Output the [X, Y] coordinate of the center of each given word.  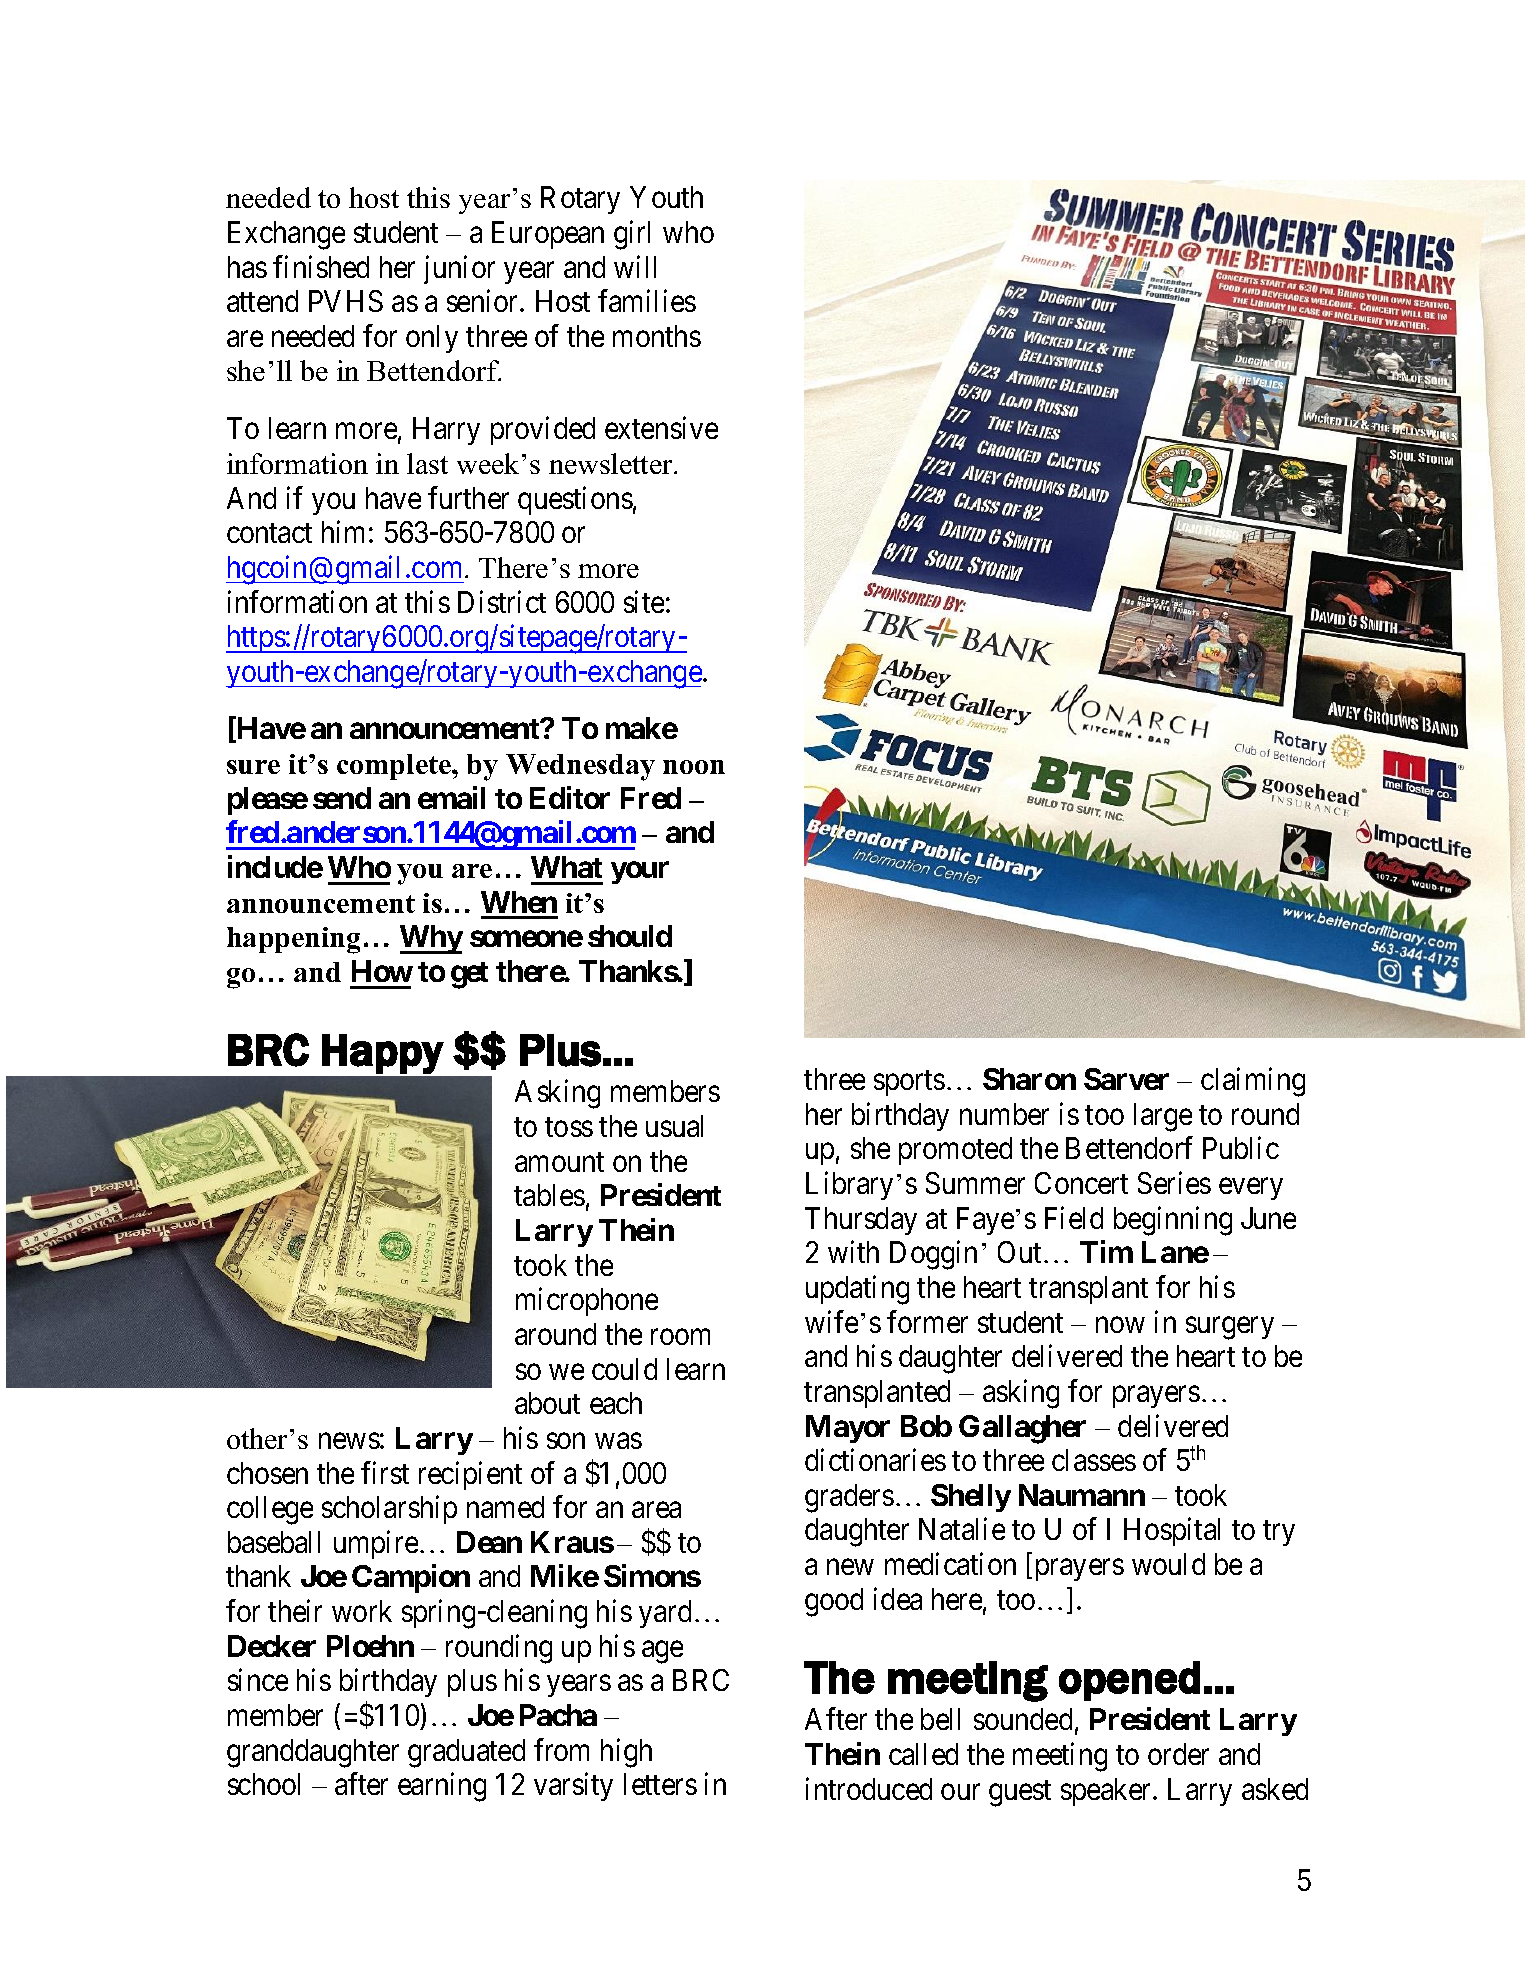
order [1178, 1754]
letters [660, 1784]
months [657, 336]
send [342, 798]
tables [549, 1195]
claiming [1253, 1082]
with [853, 1252]
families [647, 301]
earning [442, 1787]
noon [694, 767]
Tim [1106, 1251]
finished [321, 266]
